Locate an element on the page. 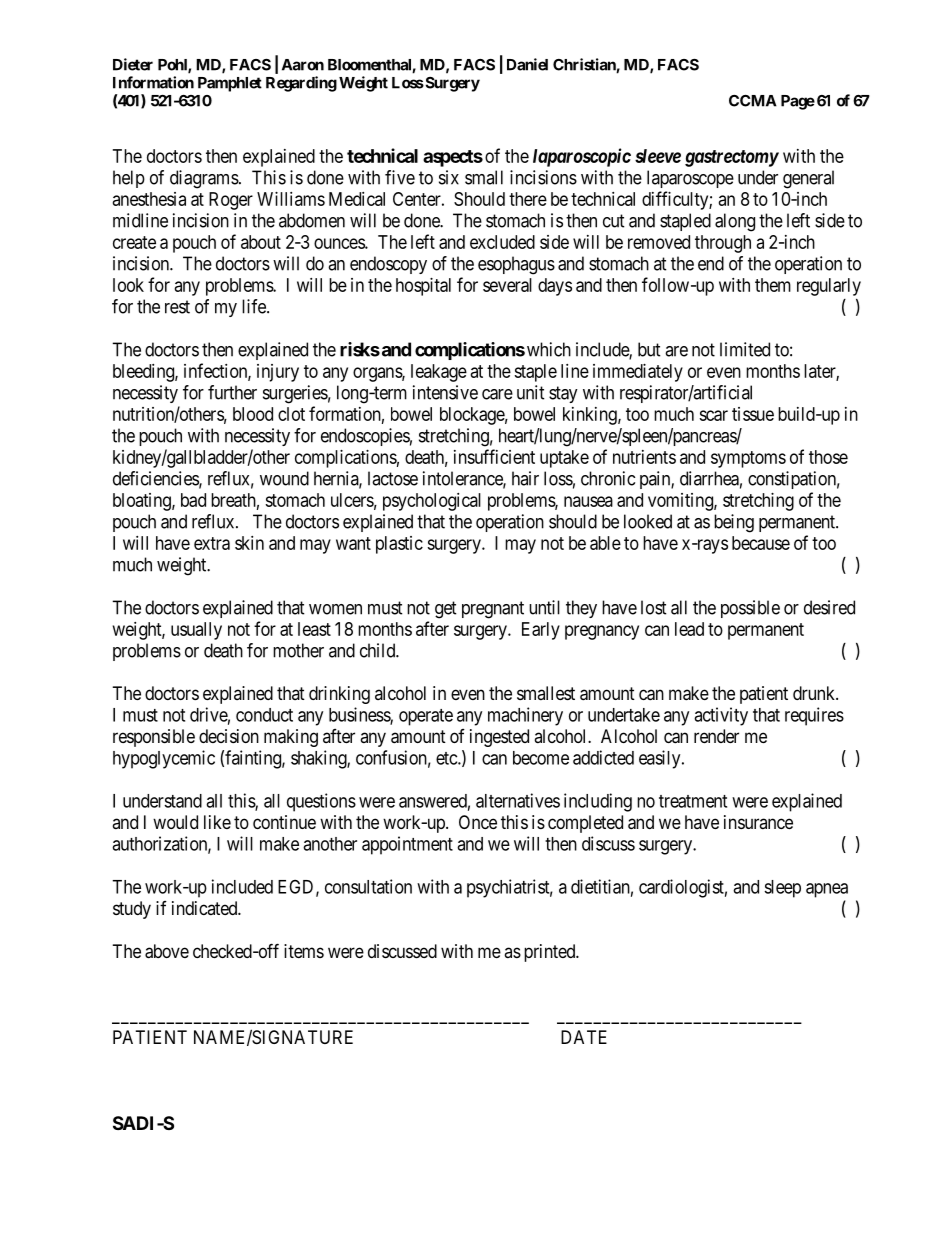  hypoglycemic is located at coordinates (164, 759).
